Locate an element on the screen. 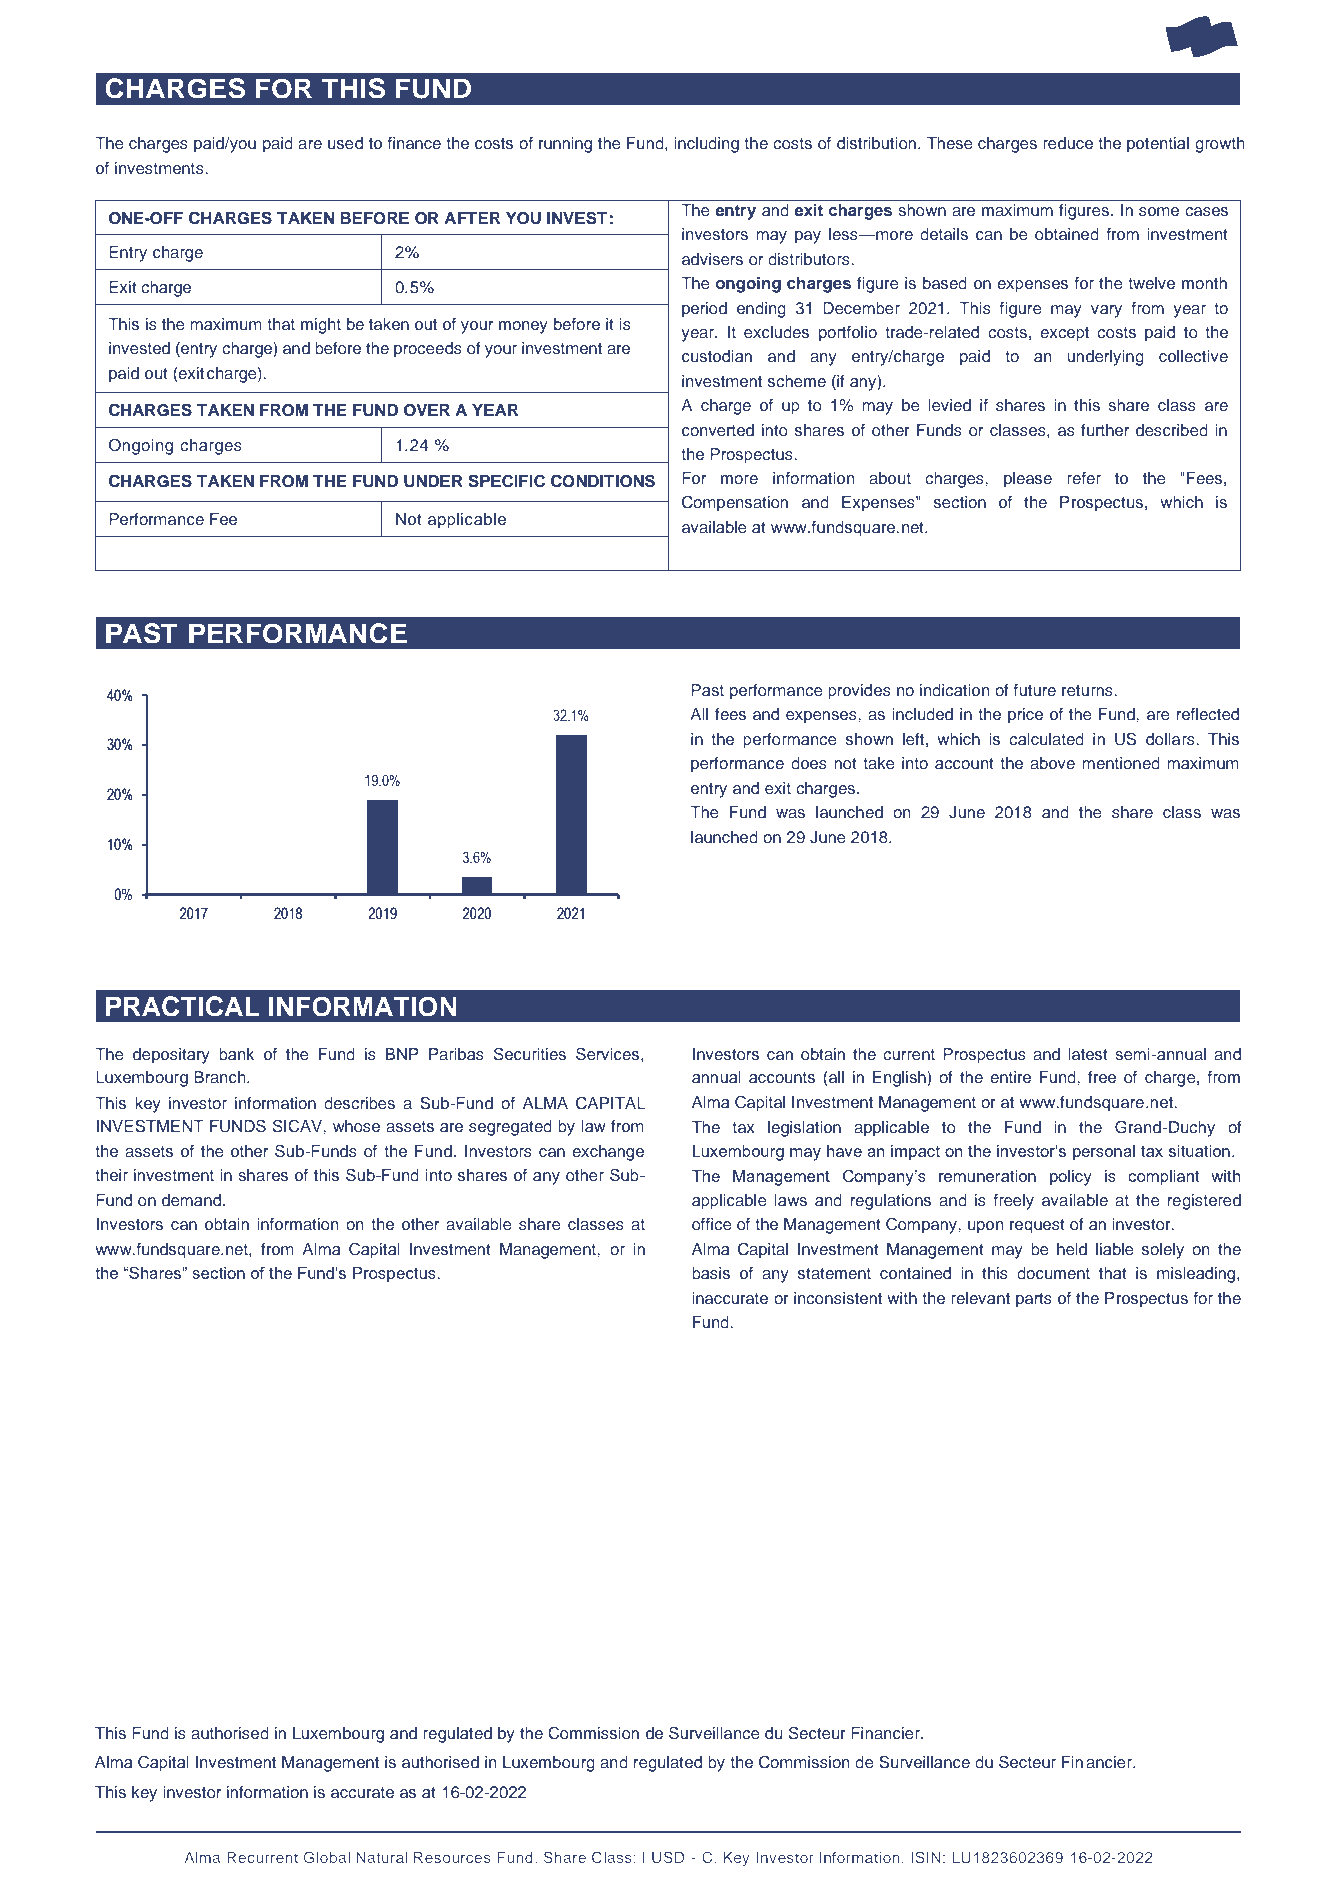  demand is located at coordinates (193, 1200).
